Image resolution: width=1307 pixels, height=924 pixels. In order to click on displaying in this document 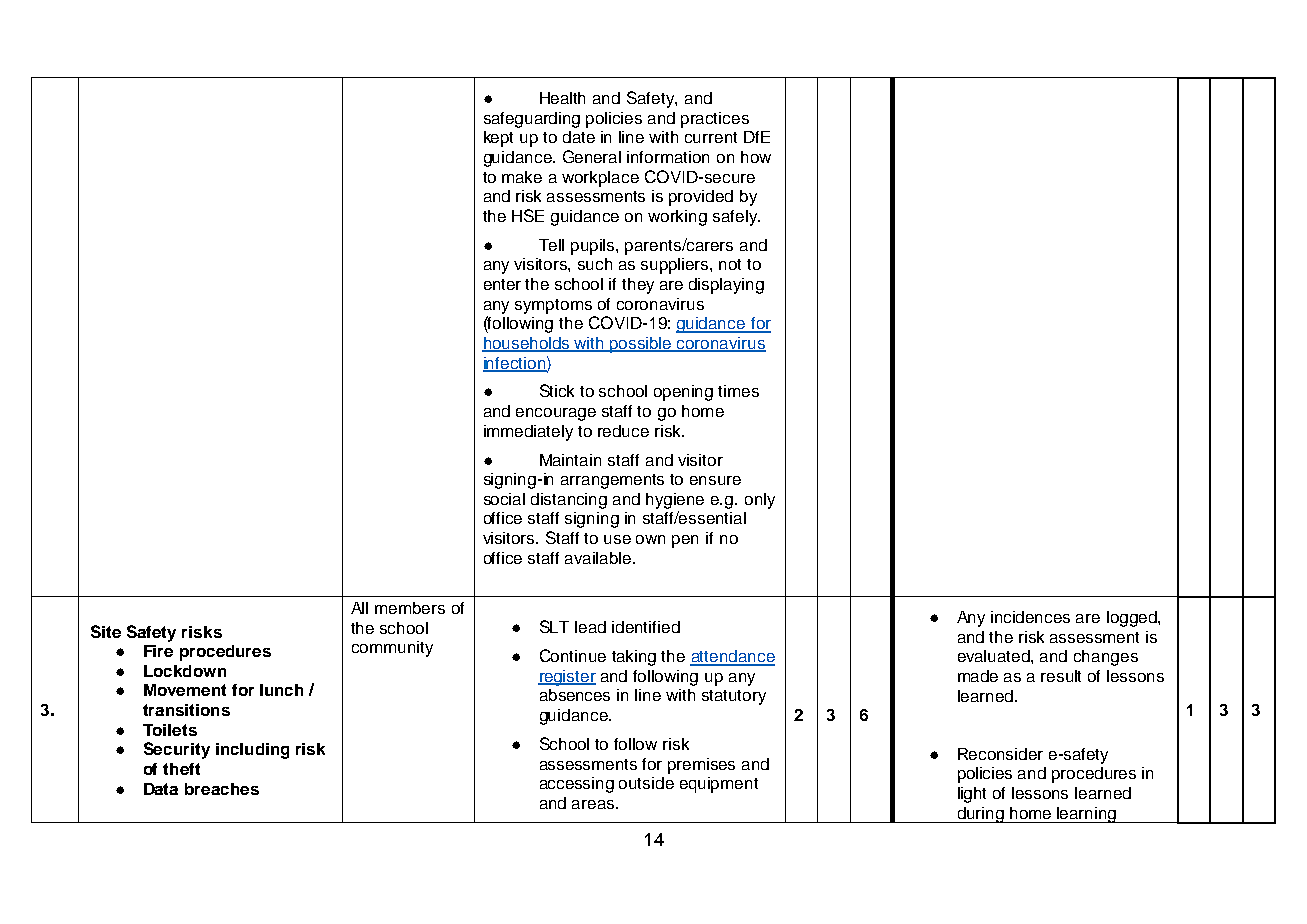, I will do `click(726, 286)`.
